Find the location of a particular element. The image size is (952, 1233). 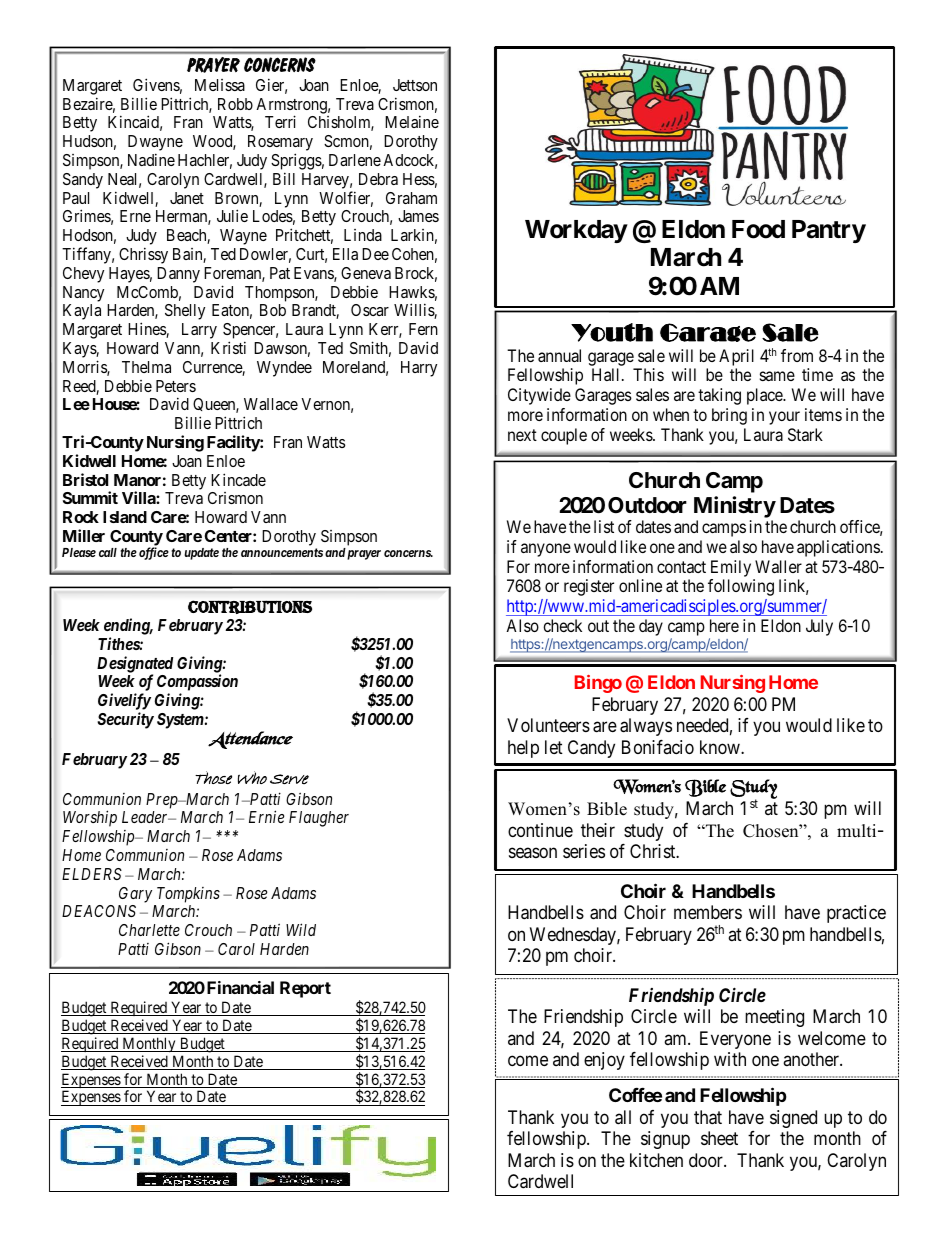

Stark is located at coordinates (805, 434).
